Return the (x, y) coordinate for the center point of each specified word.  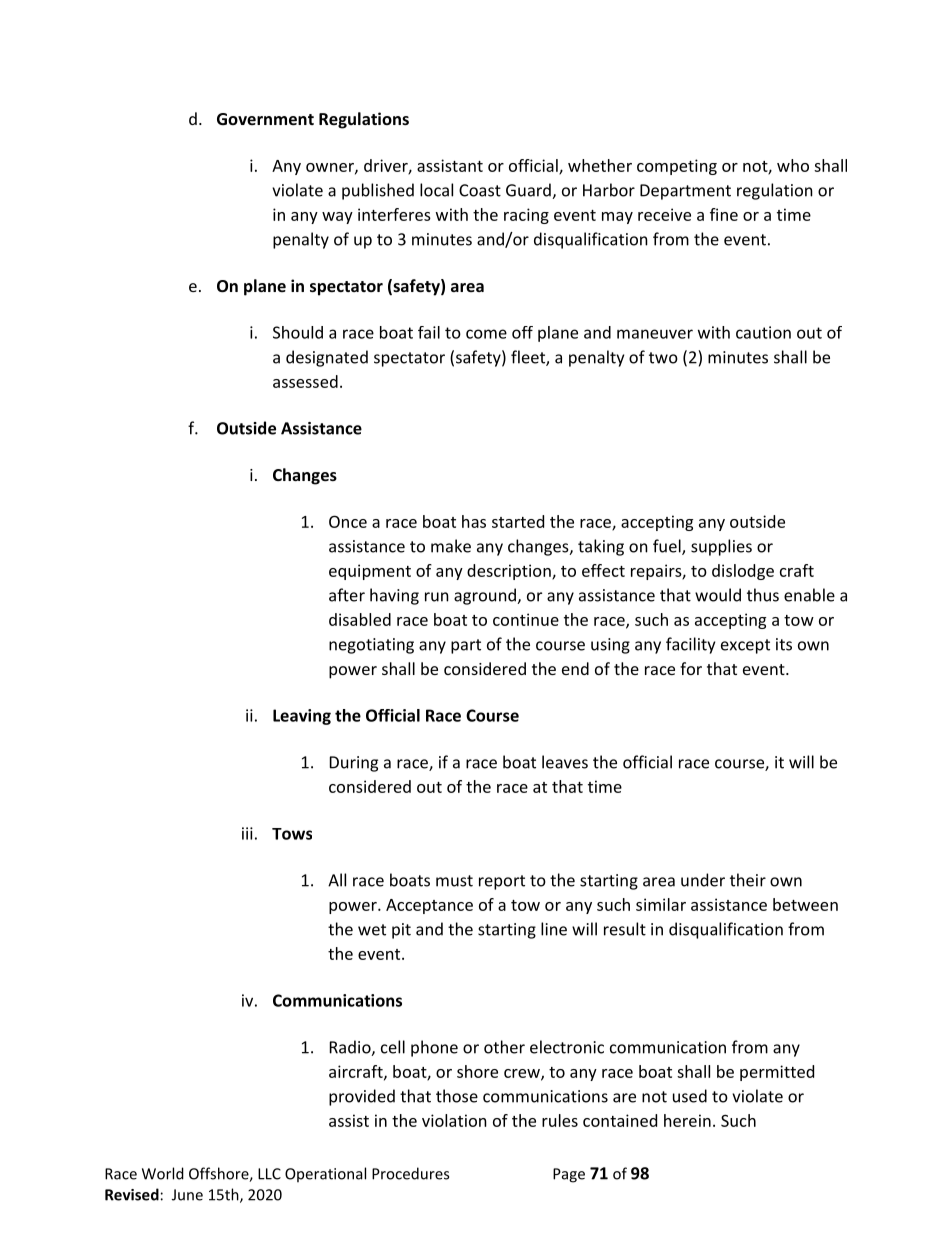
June (187, 1195)
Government (265, 119)
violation (454, 1120)
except (745, 646)
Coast (480, 190)
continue (526, 619)
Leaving (302, 717)
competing (677, 167)
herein (687, 1120)
